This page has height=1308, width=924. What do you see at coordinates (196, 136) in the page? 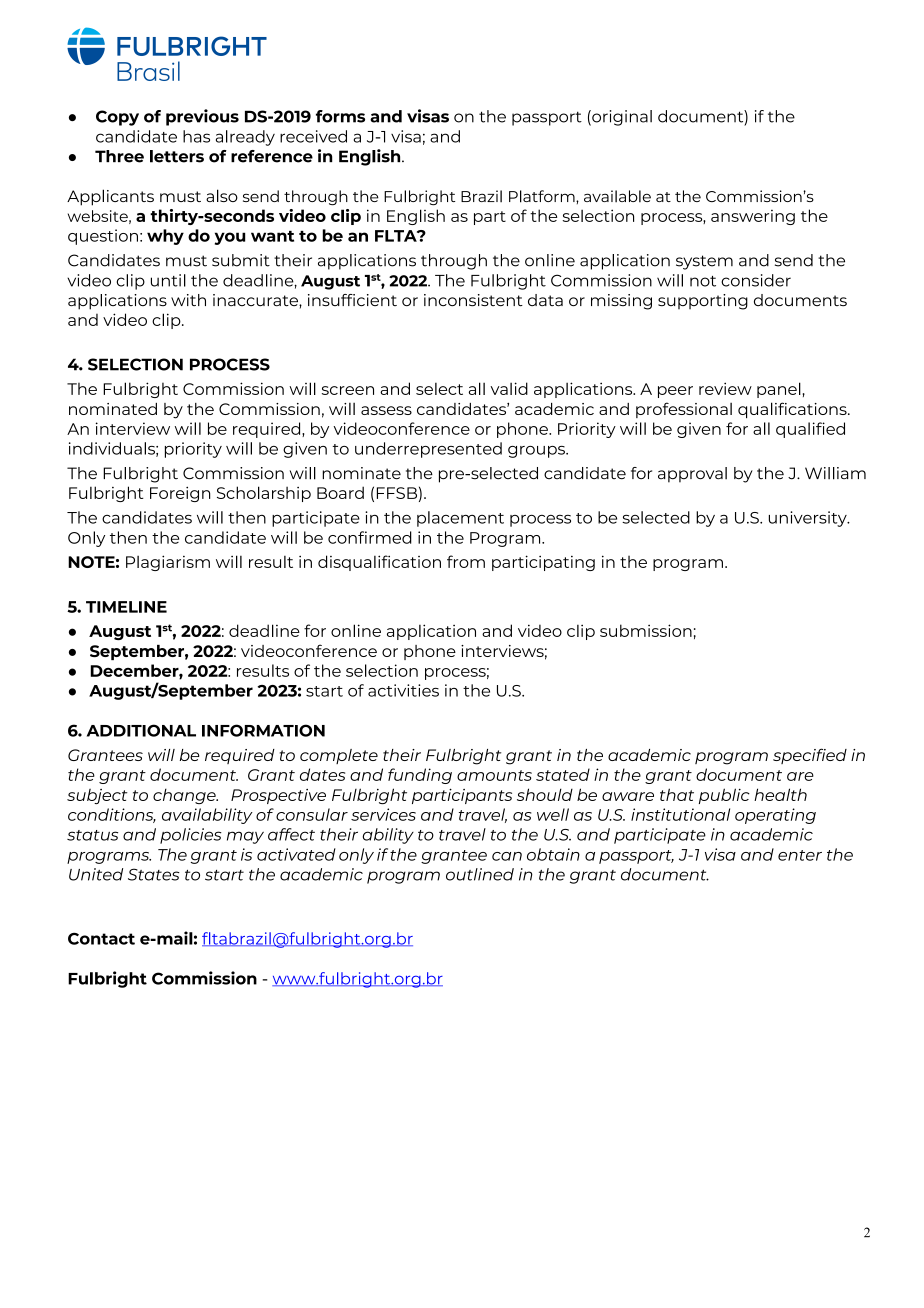
I see `has` at bounding box center [196, 136].
